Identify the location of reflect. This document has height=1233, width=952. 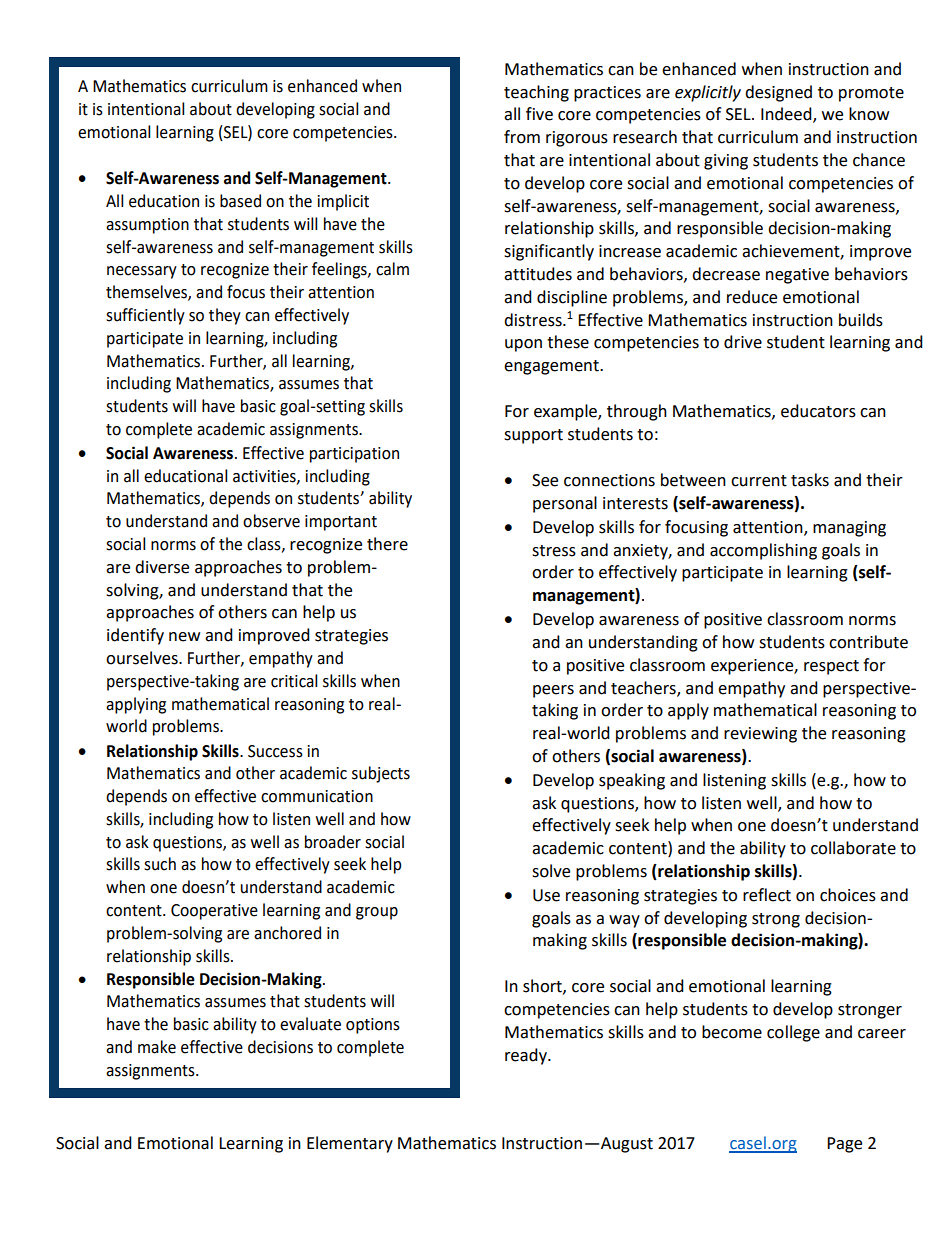
(767, 895).
